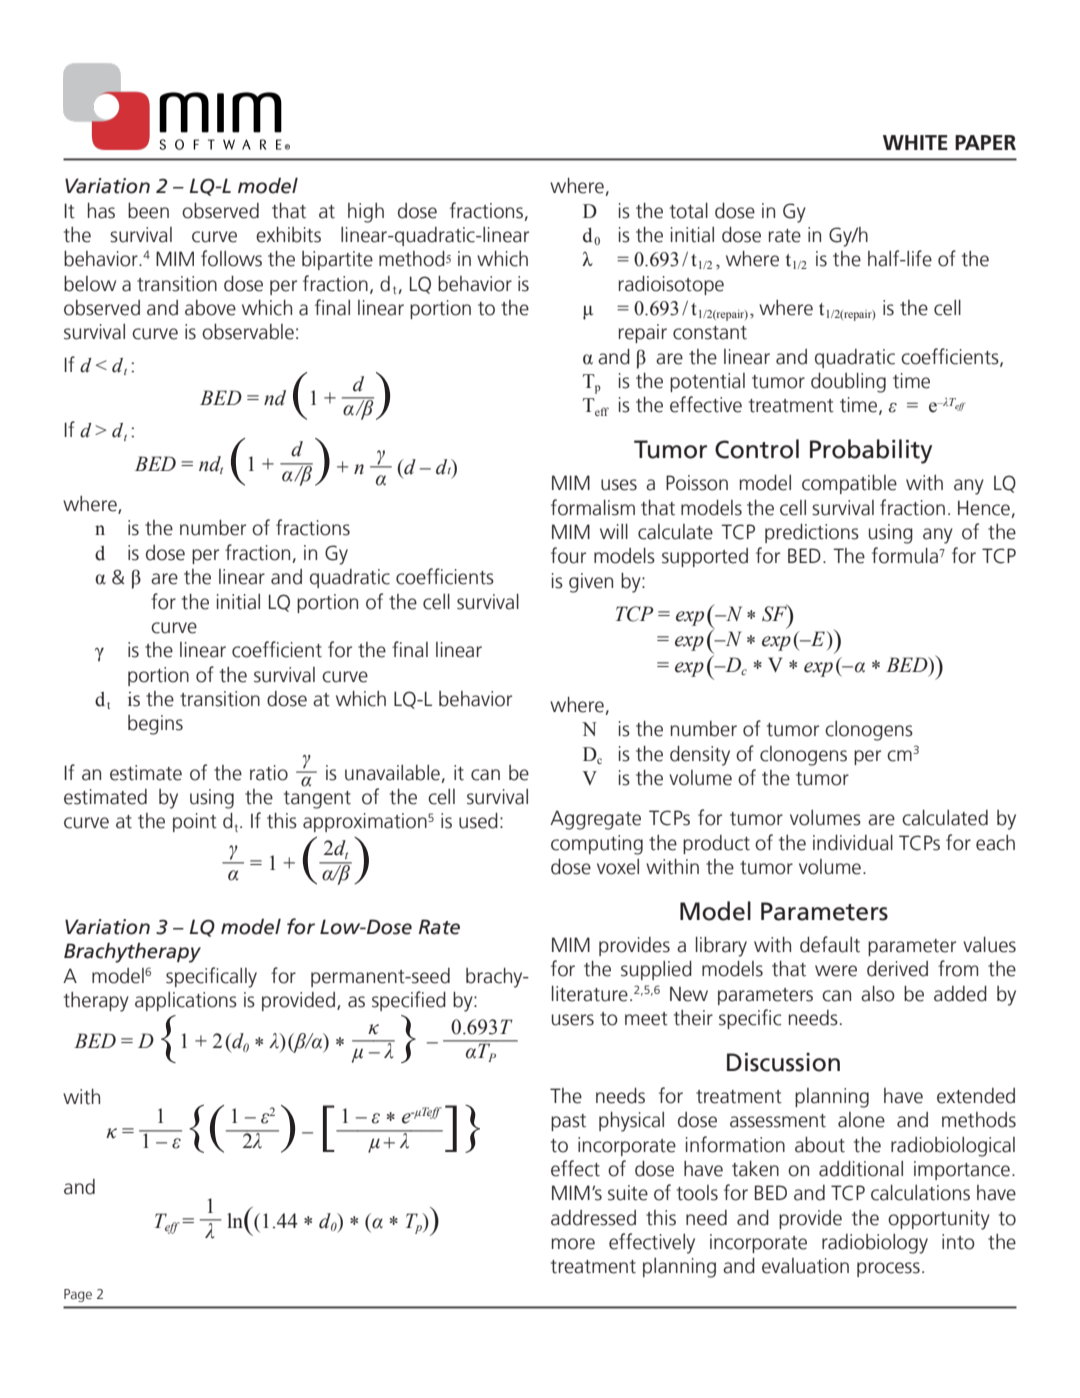 This screenshot has width=1080, height=1398. Describe the element at coordinates (155, 725) in the screenshot. I see `begins` at that location.
